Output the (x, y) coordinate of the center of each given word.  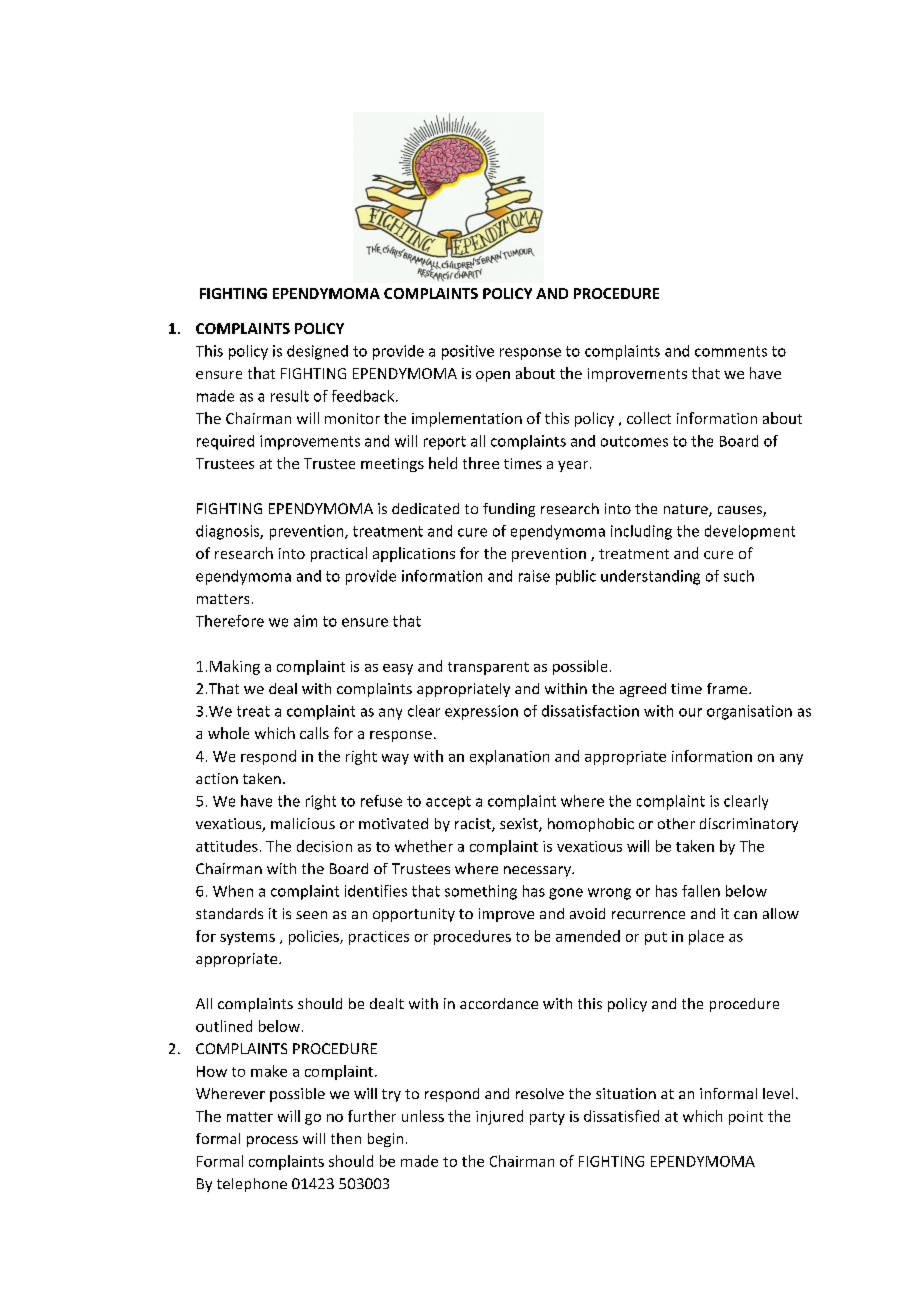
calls (314, 733)
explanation (509, 757)
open (493, 376)
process (272, 1141)
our (690, 712)
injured (499, 1117)
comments (731, 351)
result (290, 396)
